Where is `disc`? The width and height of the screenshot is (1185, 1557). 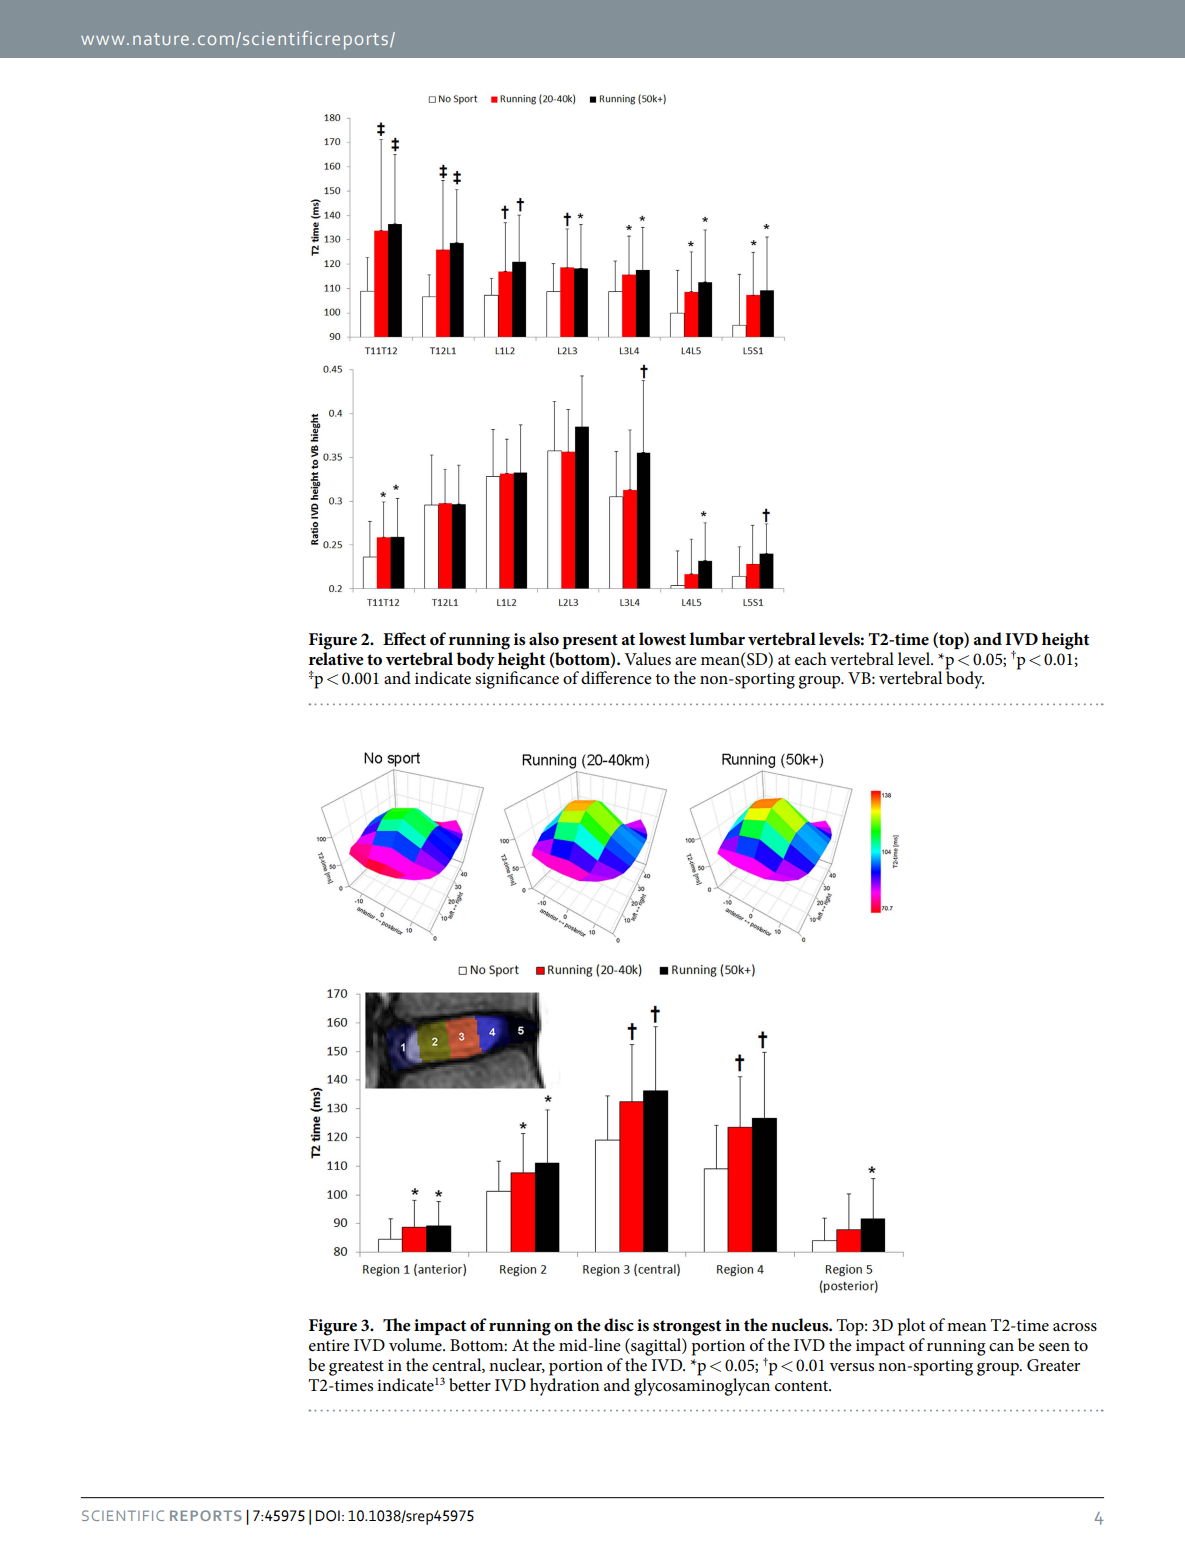 disc is located at coordinates (619, 1325).
